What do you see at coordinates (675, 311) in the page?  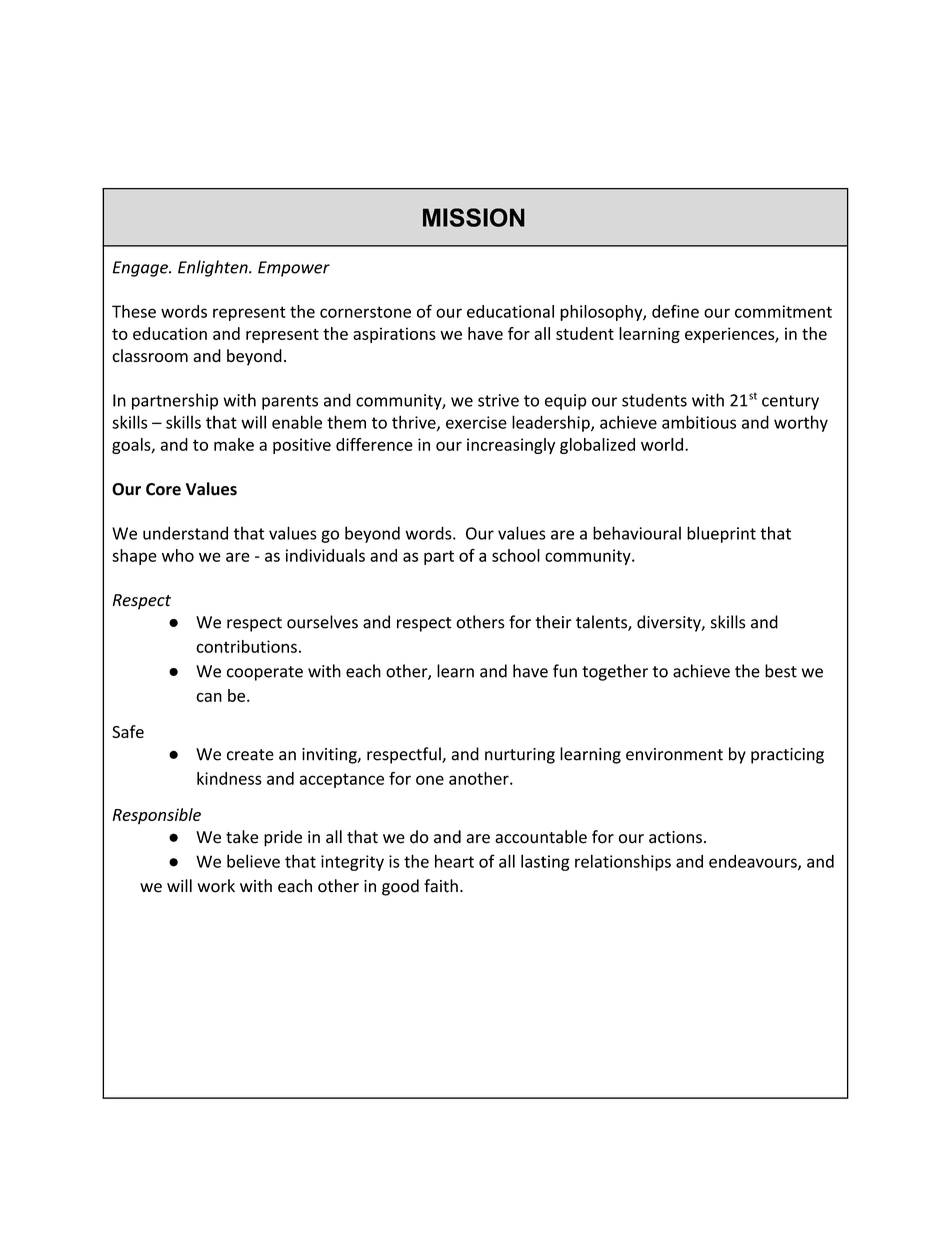 I see `define` at bounding box center [675, 311].
